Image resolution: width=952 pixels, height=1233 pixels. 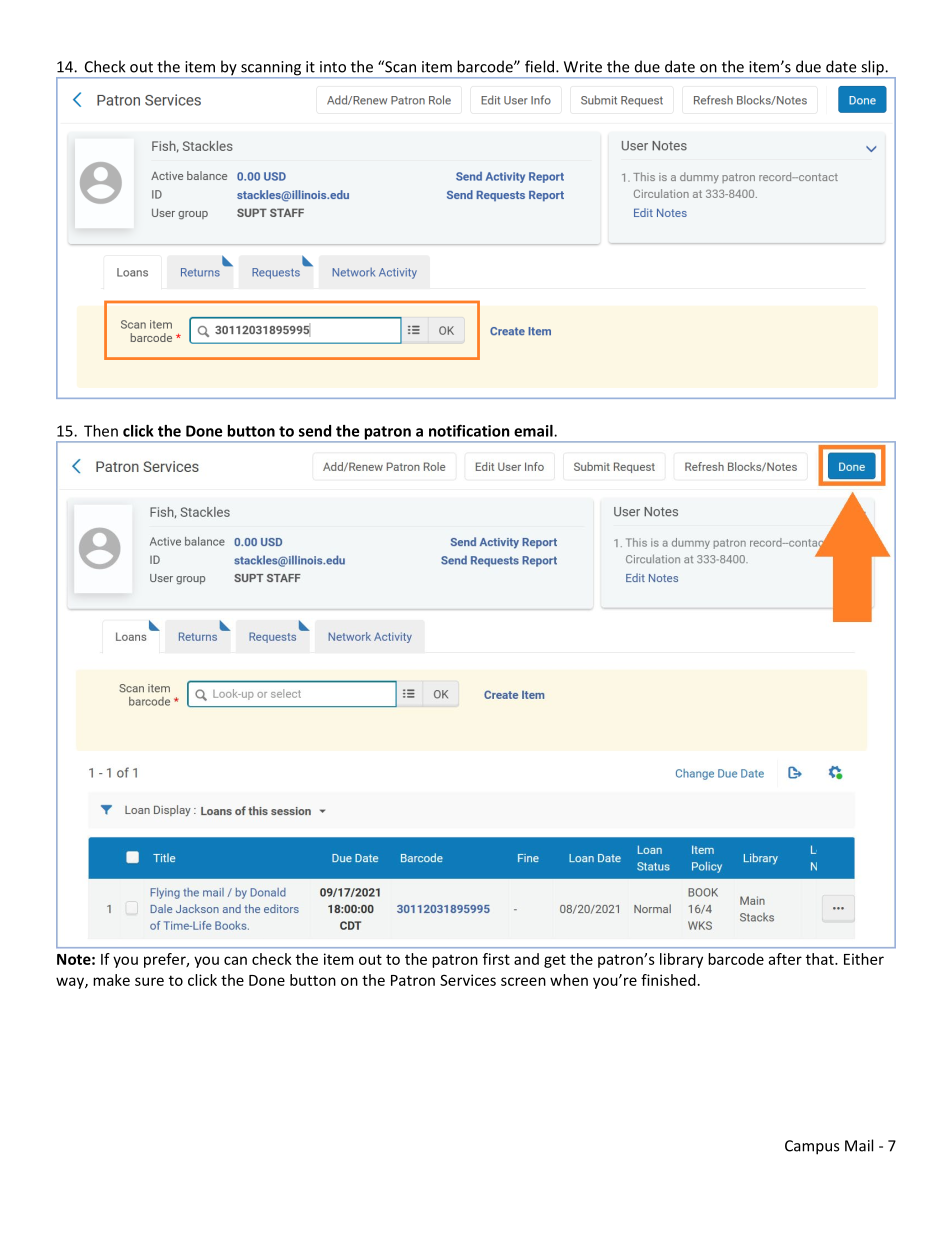 What do you see at coordinates (583, 67) in the screenshot?
I see `Write` at bounding box center [583, 67].
